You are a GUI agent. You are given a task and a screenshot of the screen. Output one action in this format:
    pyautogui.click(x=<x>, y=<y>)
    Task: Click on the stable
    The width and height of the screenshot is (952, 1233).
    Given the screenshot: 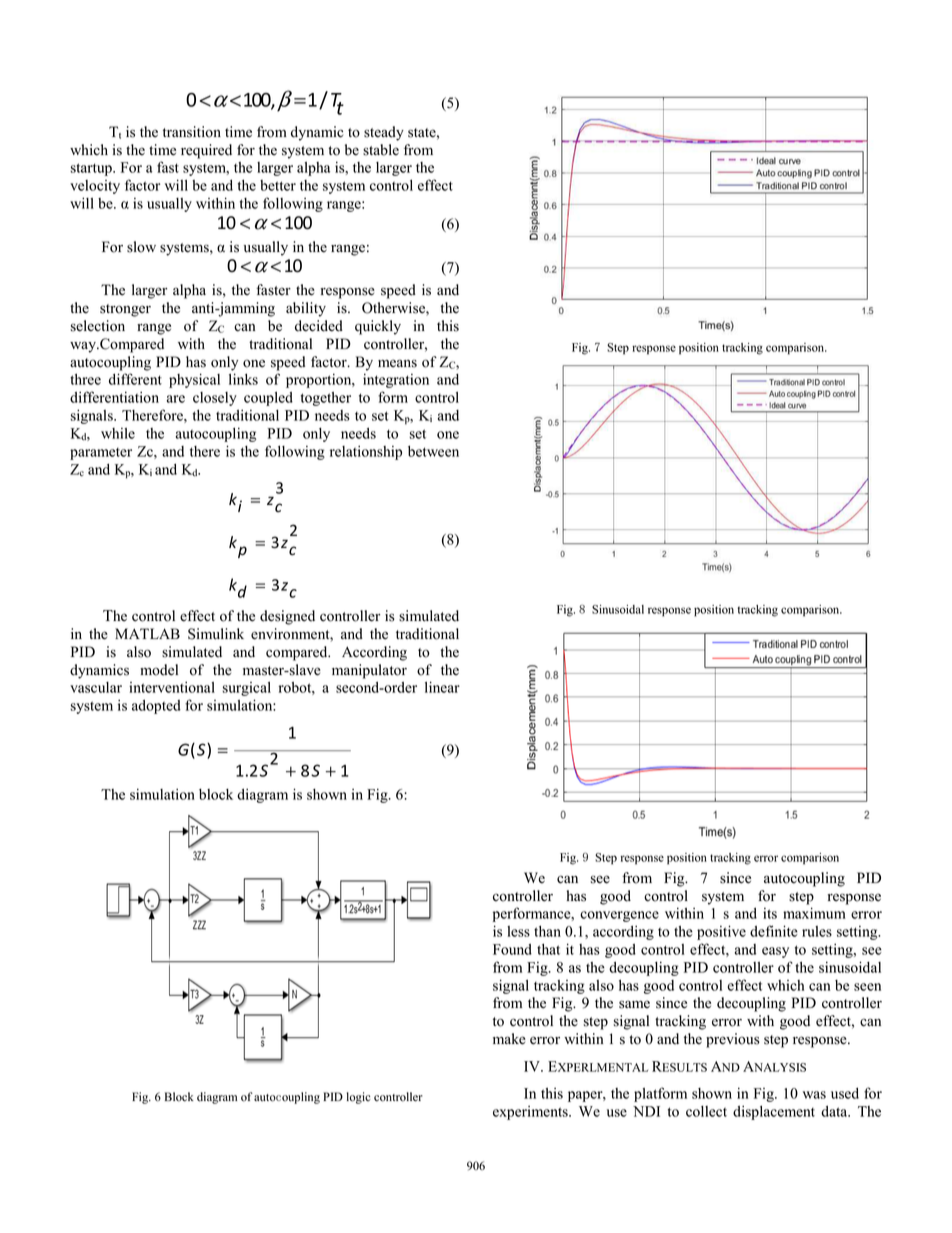 What is the action you would take?
    pyautogui.click(x=381, y=150)
